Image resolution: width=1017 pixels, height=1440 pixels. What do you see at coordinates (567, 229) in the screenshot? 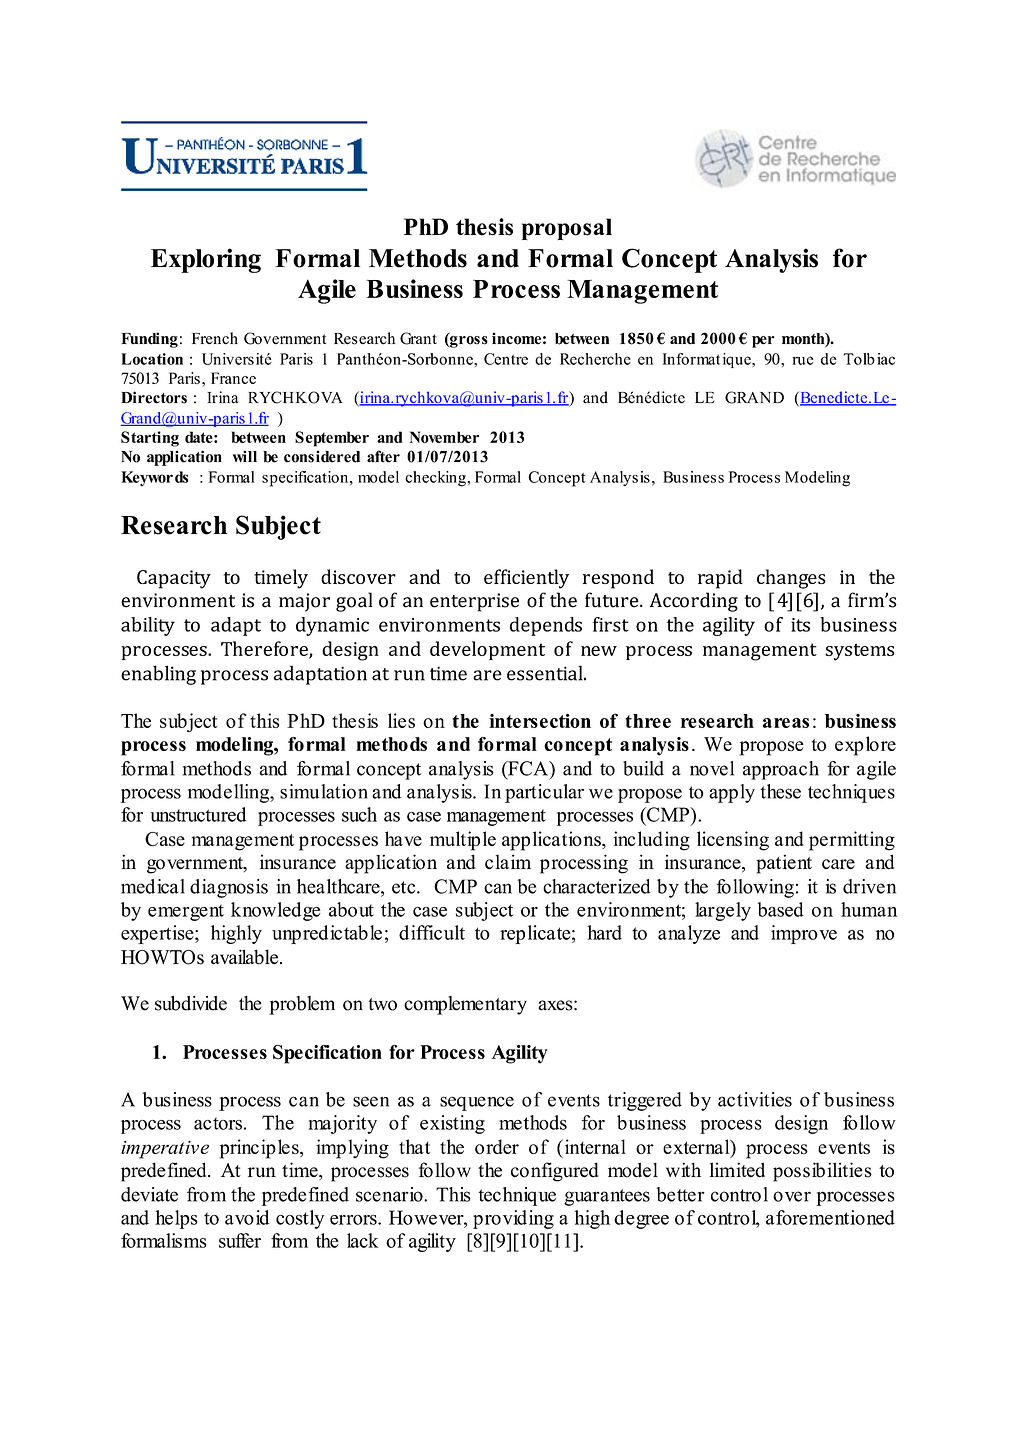
I see `proposal` at bounding box center [567, 229].
